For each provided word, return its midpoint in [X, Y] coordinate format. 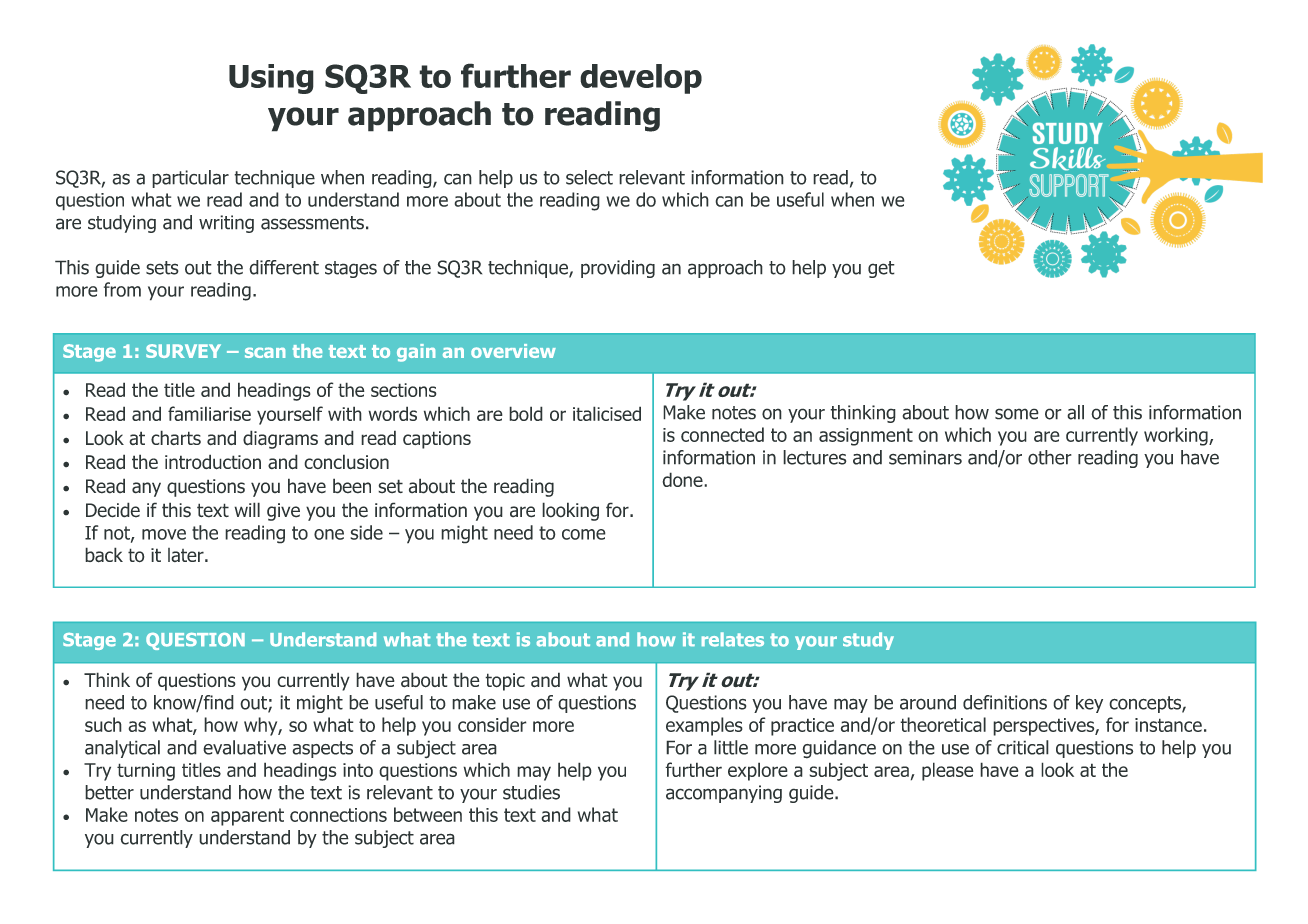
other [1050, 457]
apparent [247, 817]
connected [722, 434]
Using [271, 79]
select [589, 177]
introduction [213, 462]
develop [641, 79]
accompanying [724, 794]
